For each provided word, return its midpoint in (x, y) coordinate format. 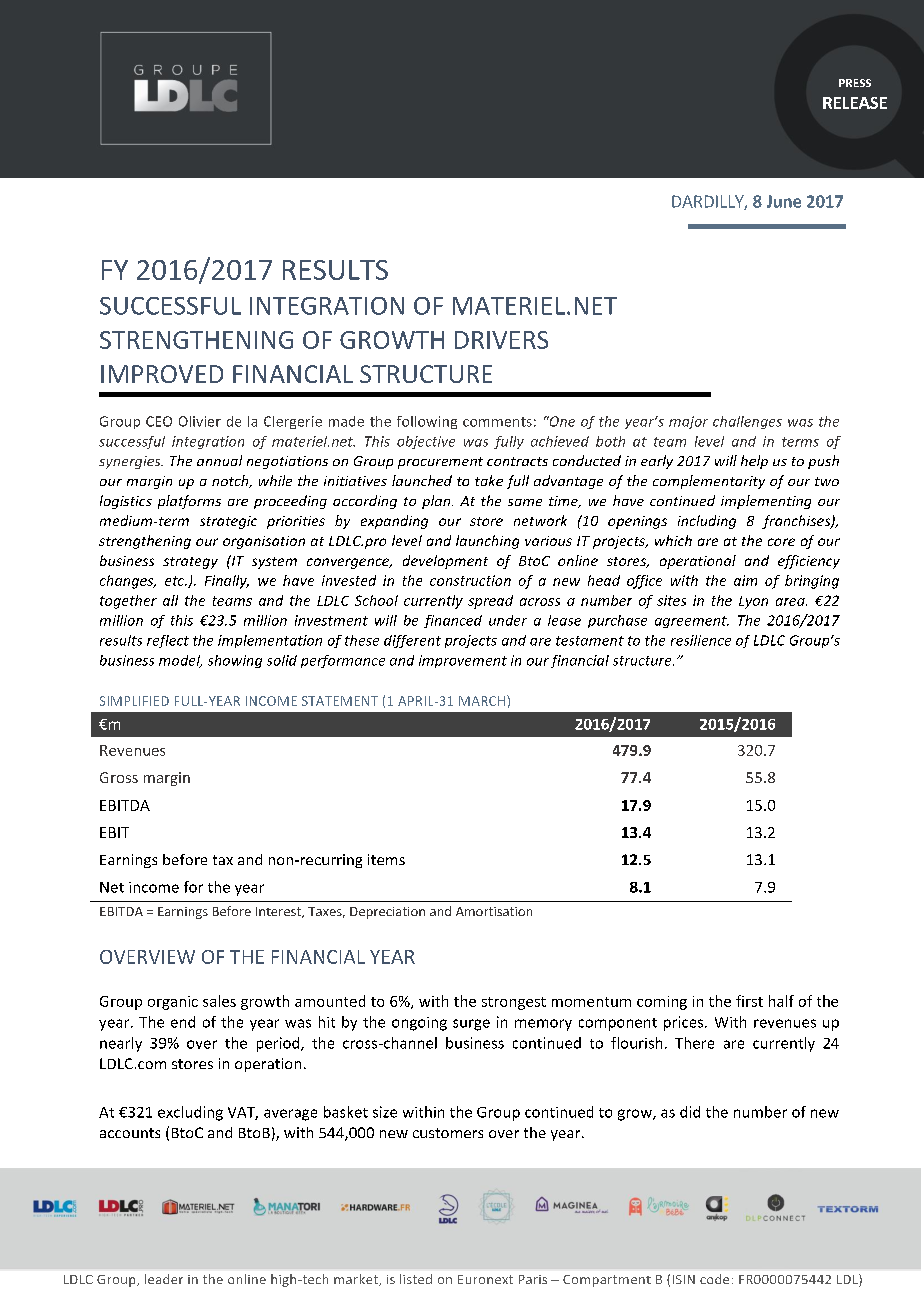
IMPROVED (162, 374)
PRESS (855, 83)
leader (164, 1279)
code (714, 1279)
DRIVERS (501, 340)
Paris (533, 1279)
